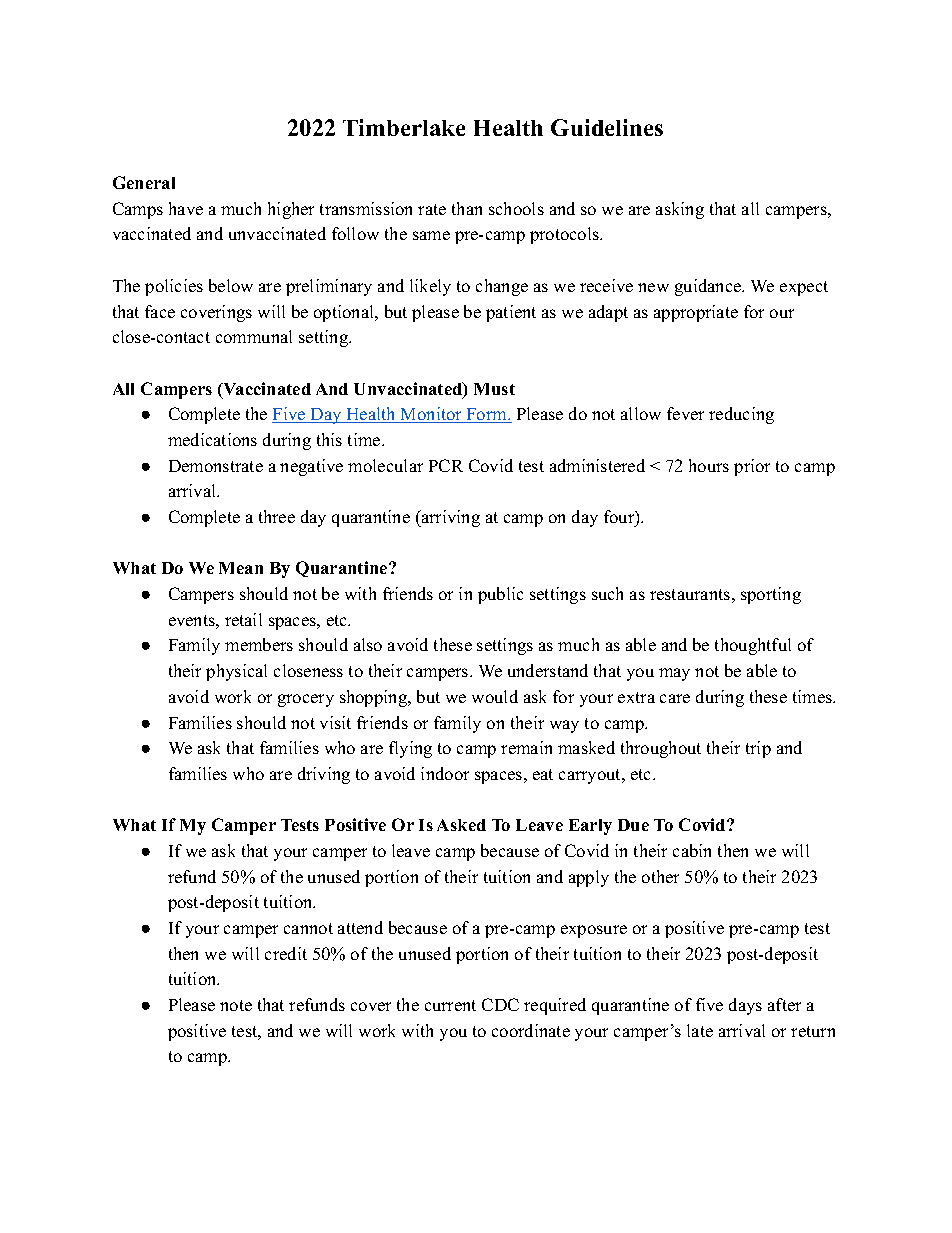  What do you see at coordinates (745, 1006) in the page?
I see `days` at bounding box center [745, 1006].
